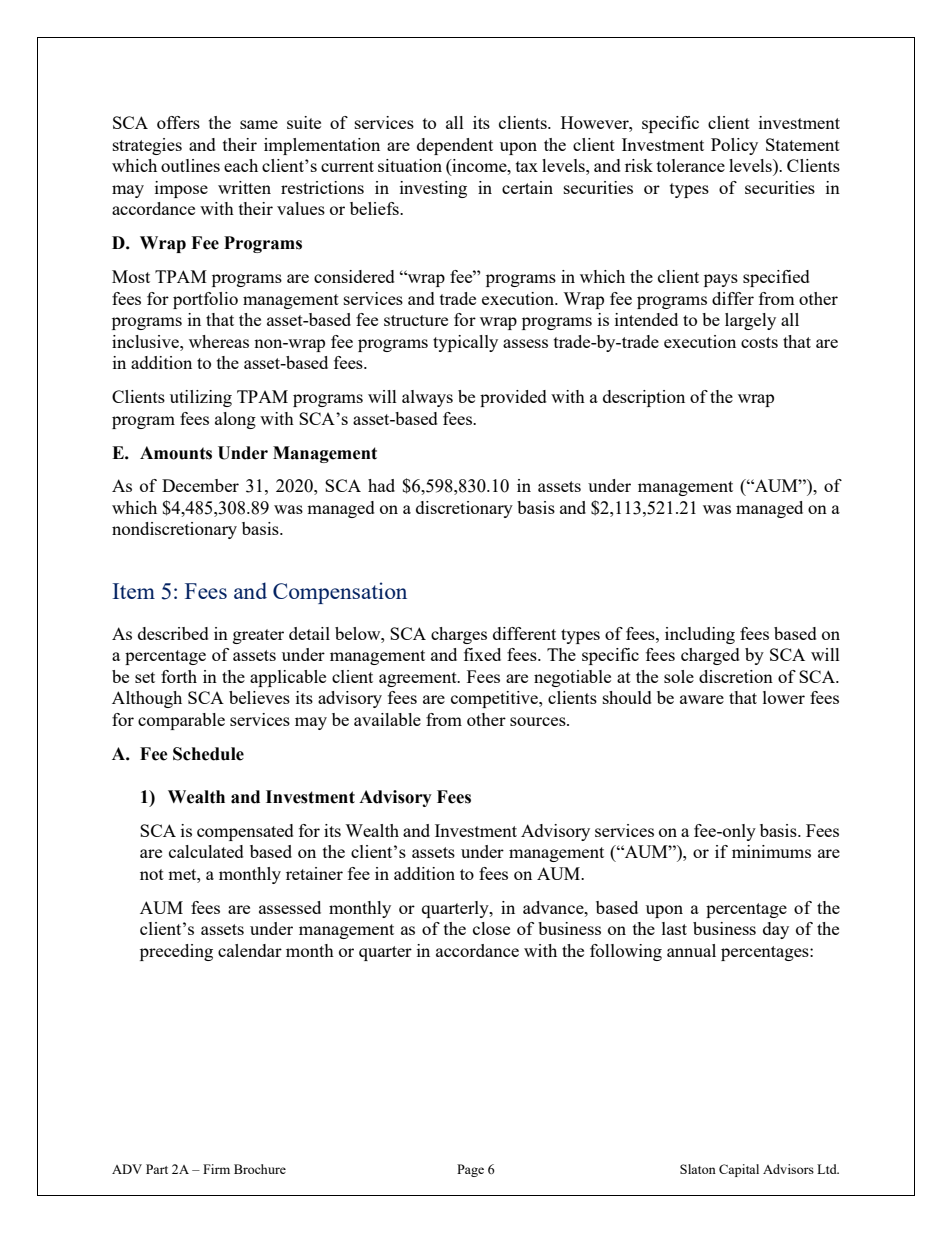 This screenshot has height=1233, width=952. What do you see at coordinates (482, 654) in the screenshot?
I see `fixed` at bounding box center [482, 654].
